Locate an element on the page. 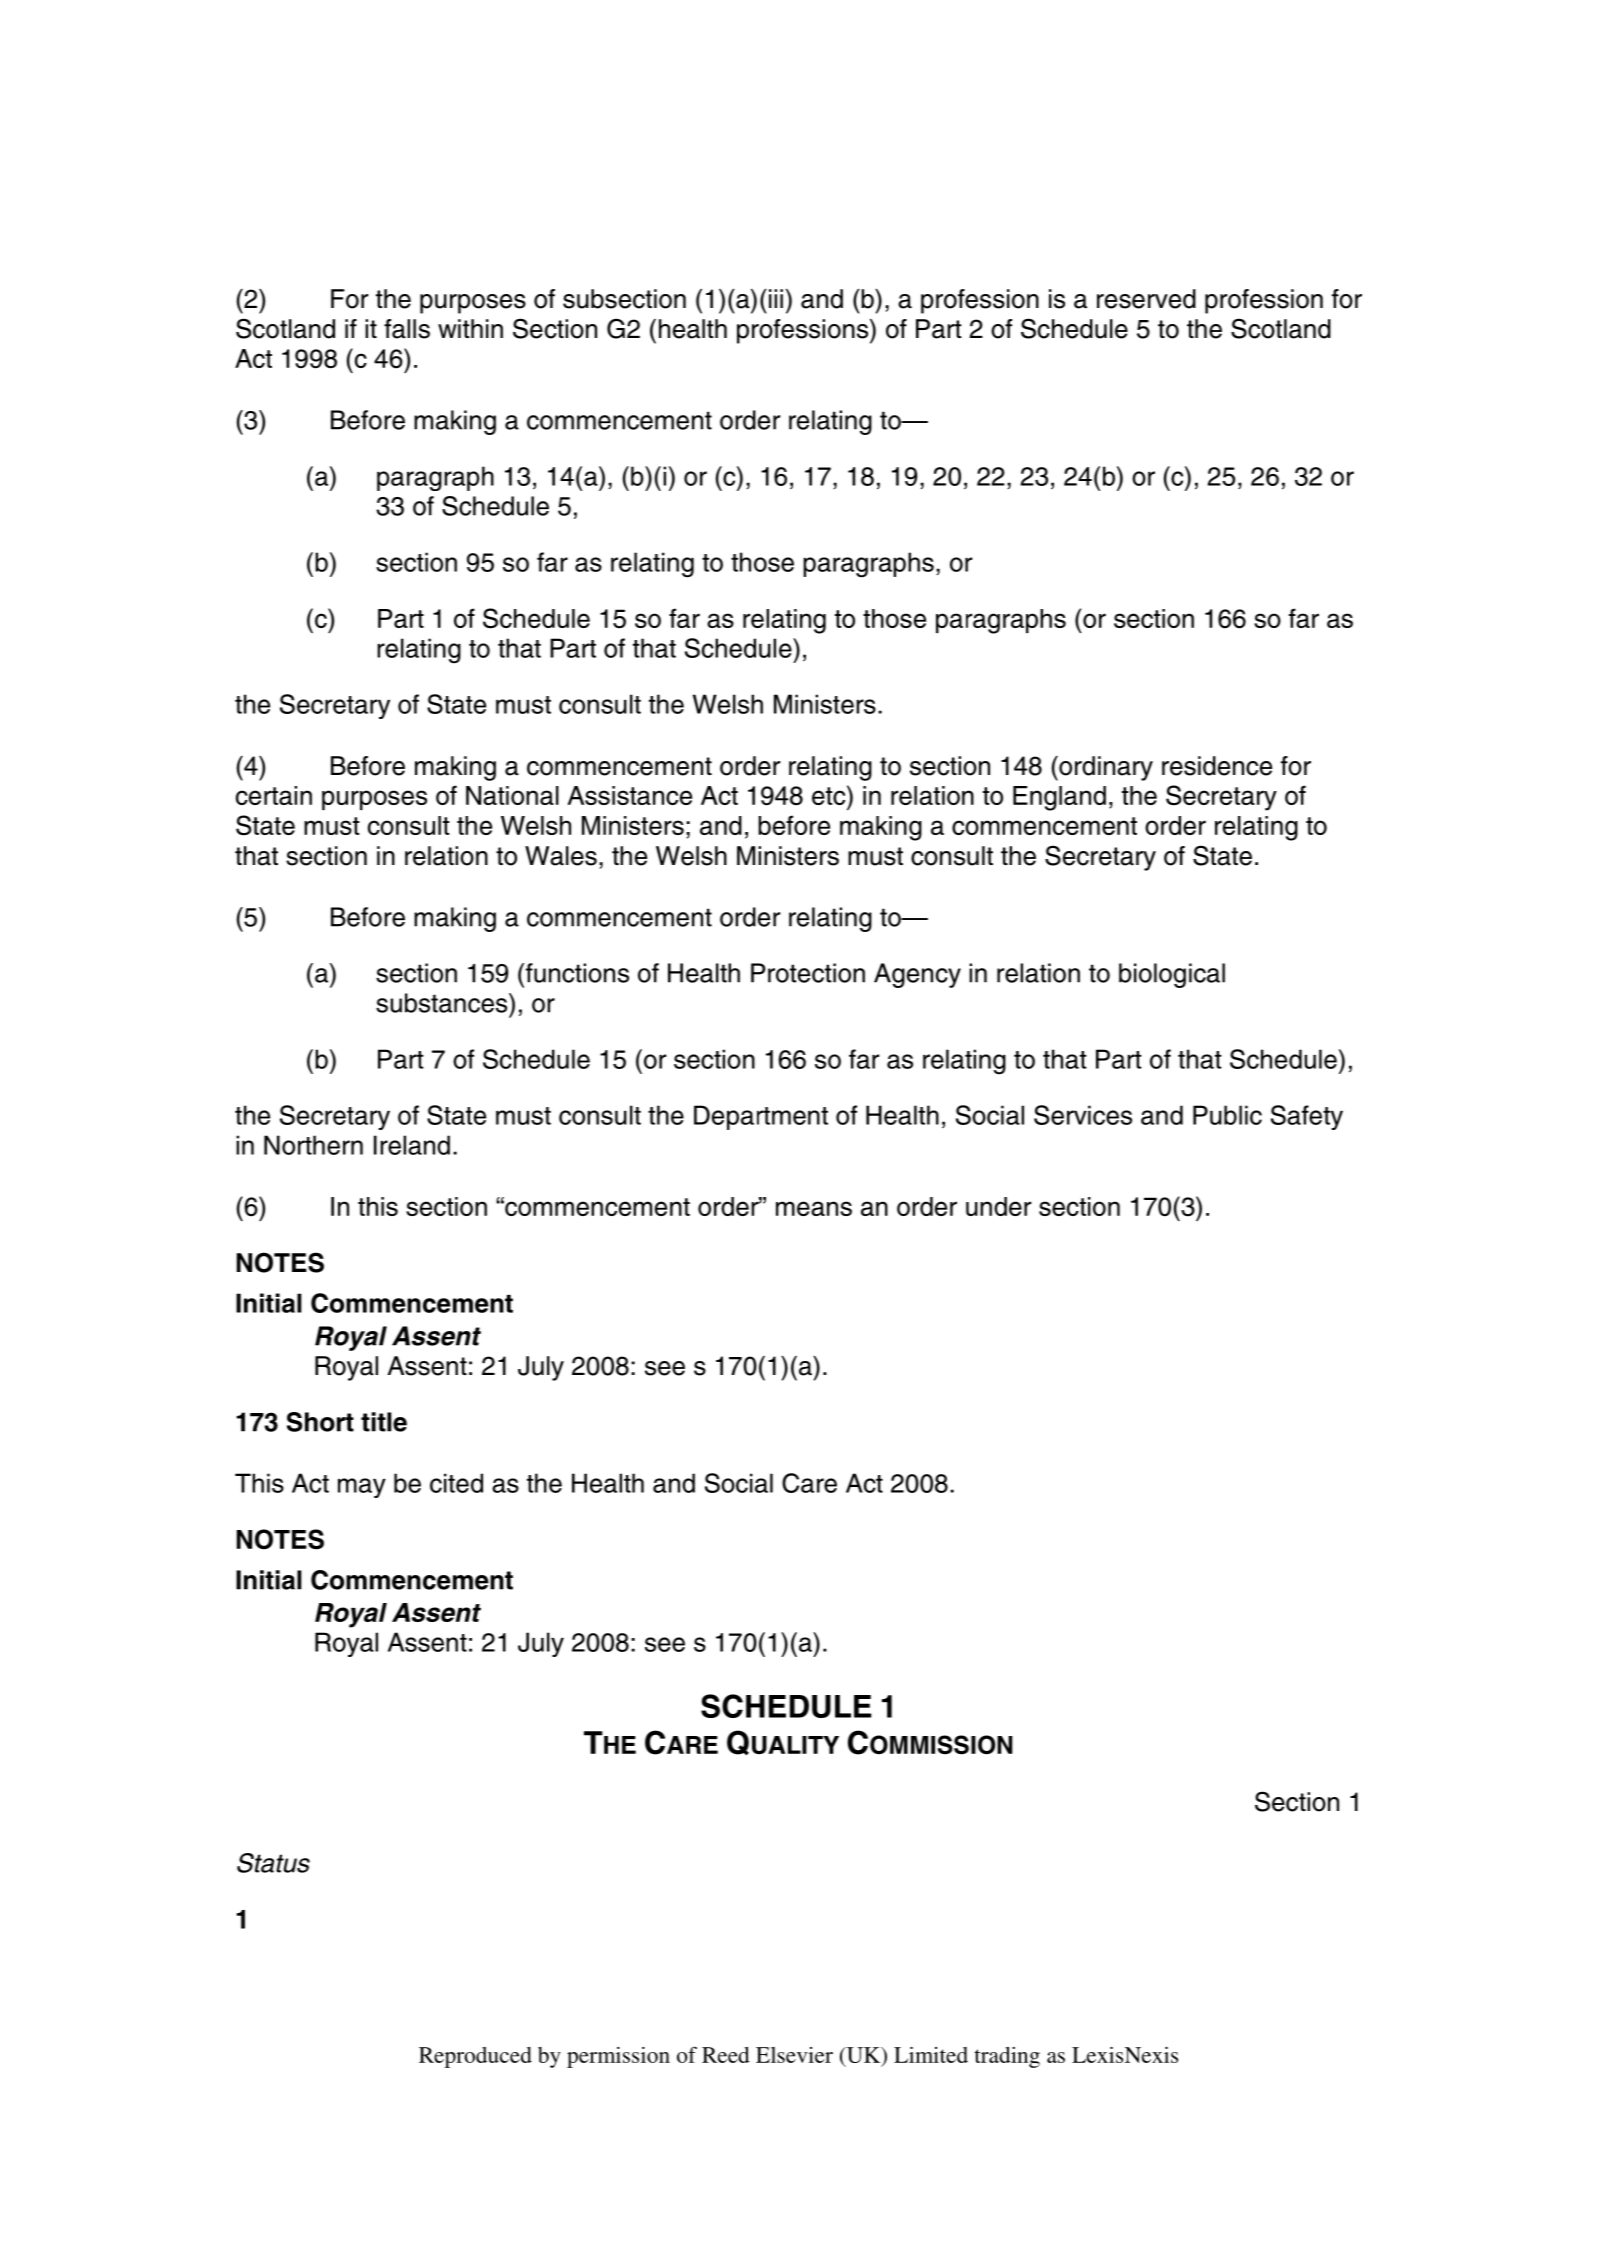 The height and width of the page is (2259, 1597). falls is located at coordinates (407, 329).
